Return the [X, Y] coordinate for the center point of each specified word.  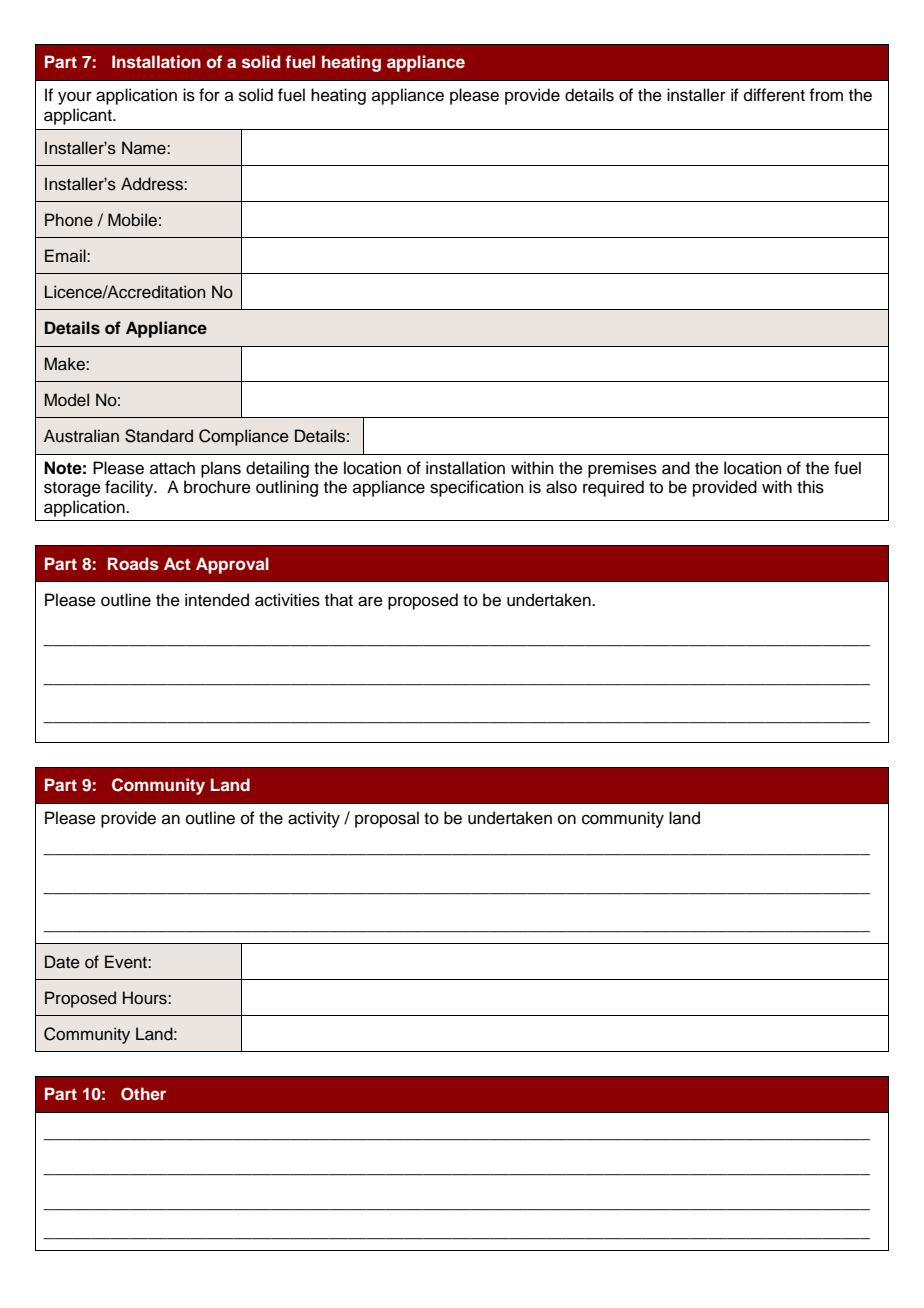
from [826, 95]
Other [143, 1094]
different [774, 95]
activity [314, 819]
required [613, 488]
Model [67, 400]
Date [62, 962]
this [810, 487]
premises [622, 469]
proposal [387, 819]
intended [217, 600]
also [561, 487]
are [370, 601]
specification [477, 488]
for [209, 95]
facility [130, 488]
